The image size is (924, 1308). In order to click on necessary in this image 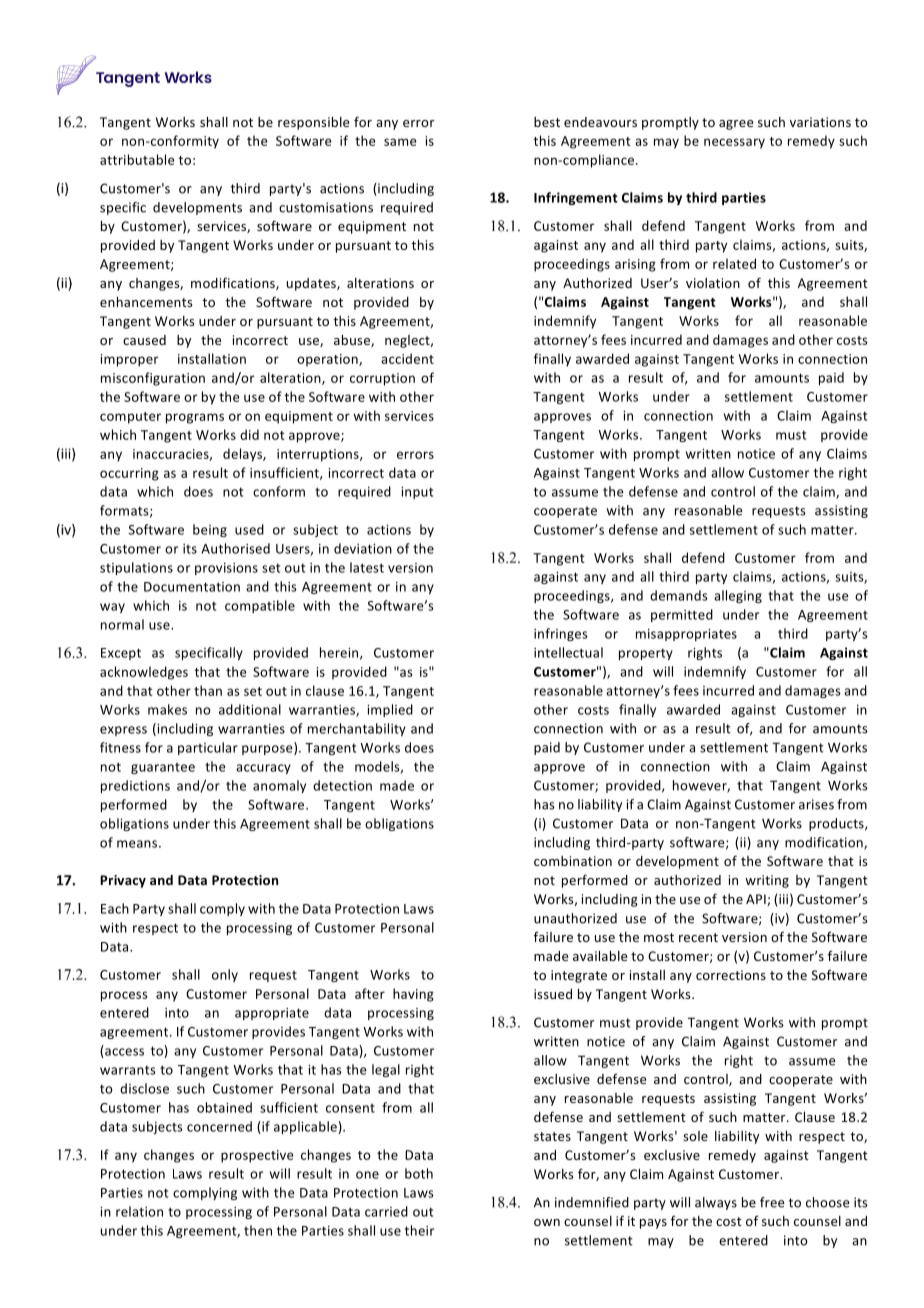, I will do `click(734, 143)`.
